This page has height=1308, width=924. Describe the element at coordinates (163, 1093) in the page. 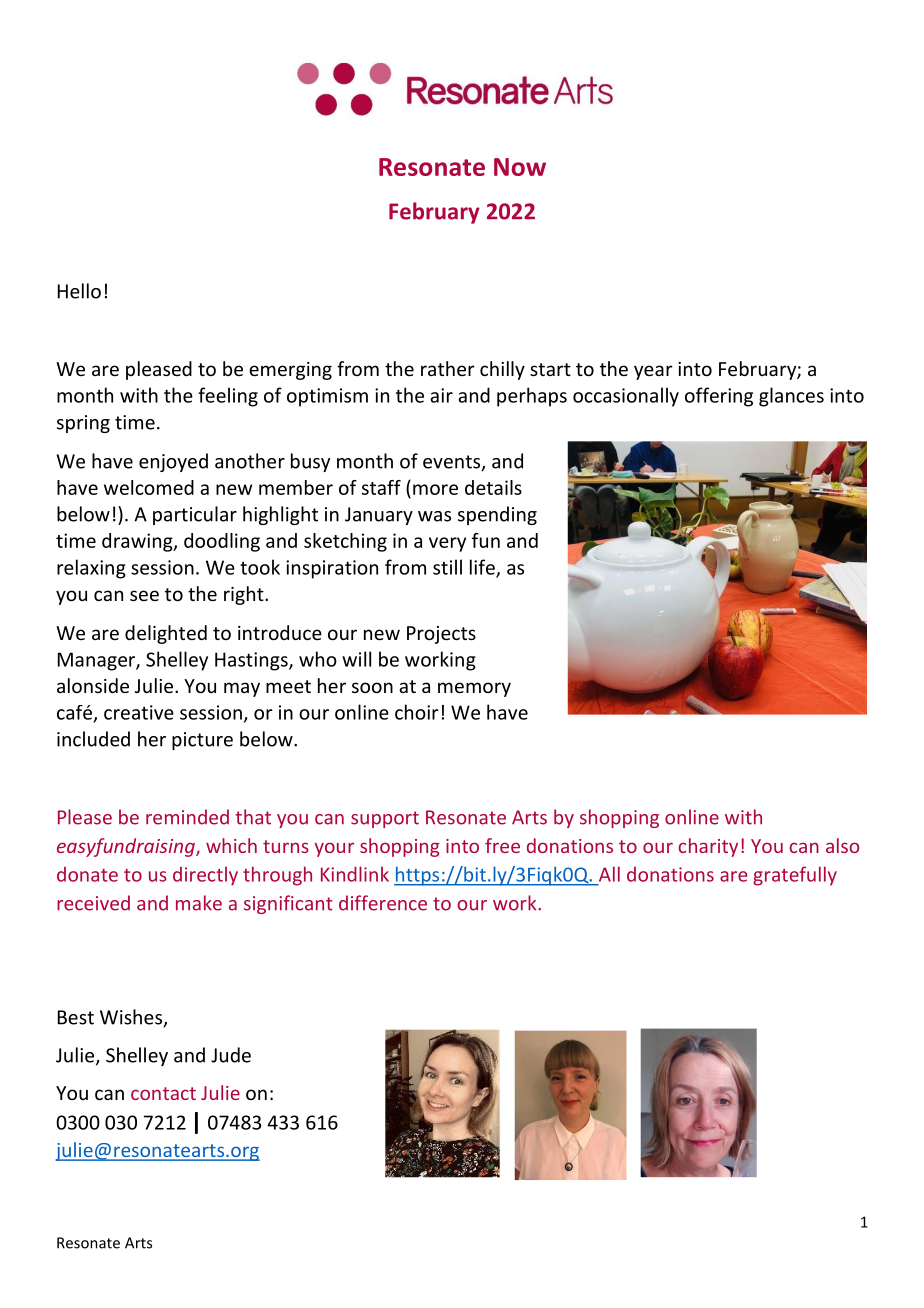

I see `contact` at that location.
